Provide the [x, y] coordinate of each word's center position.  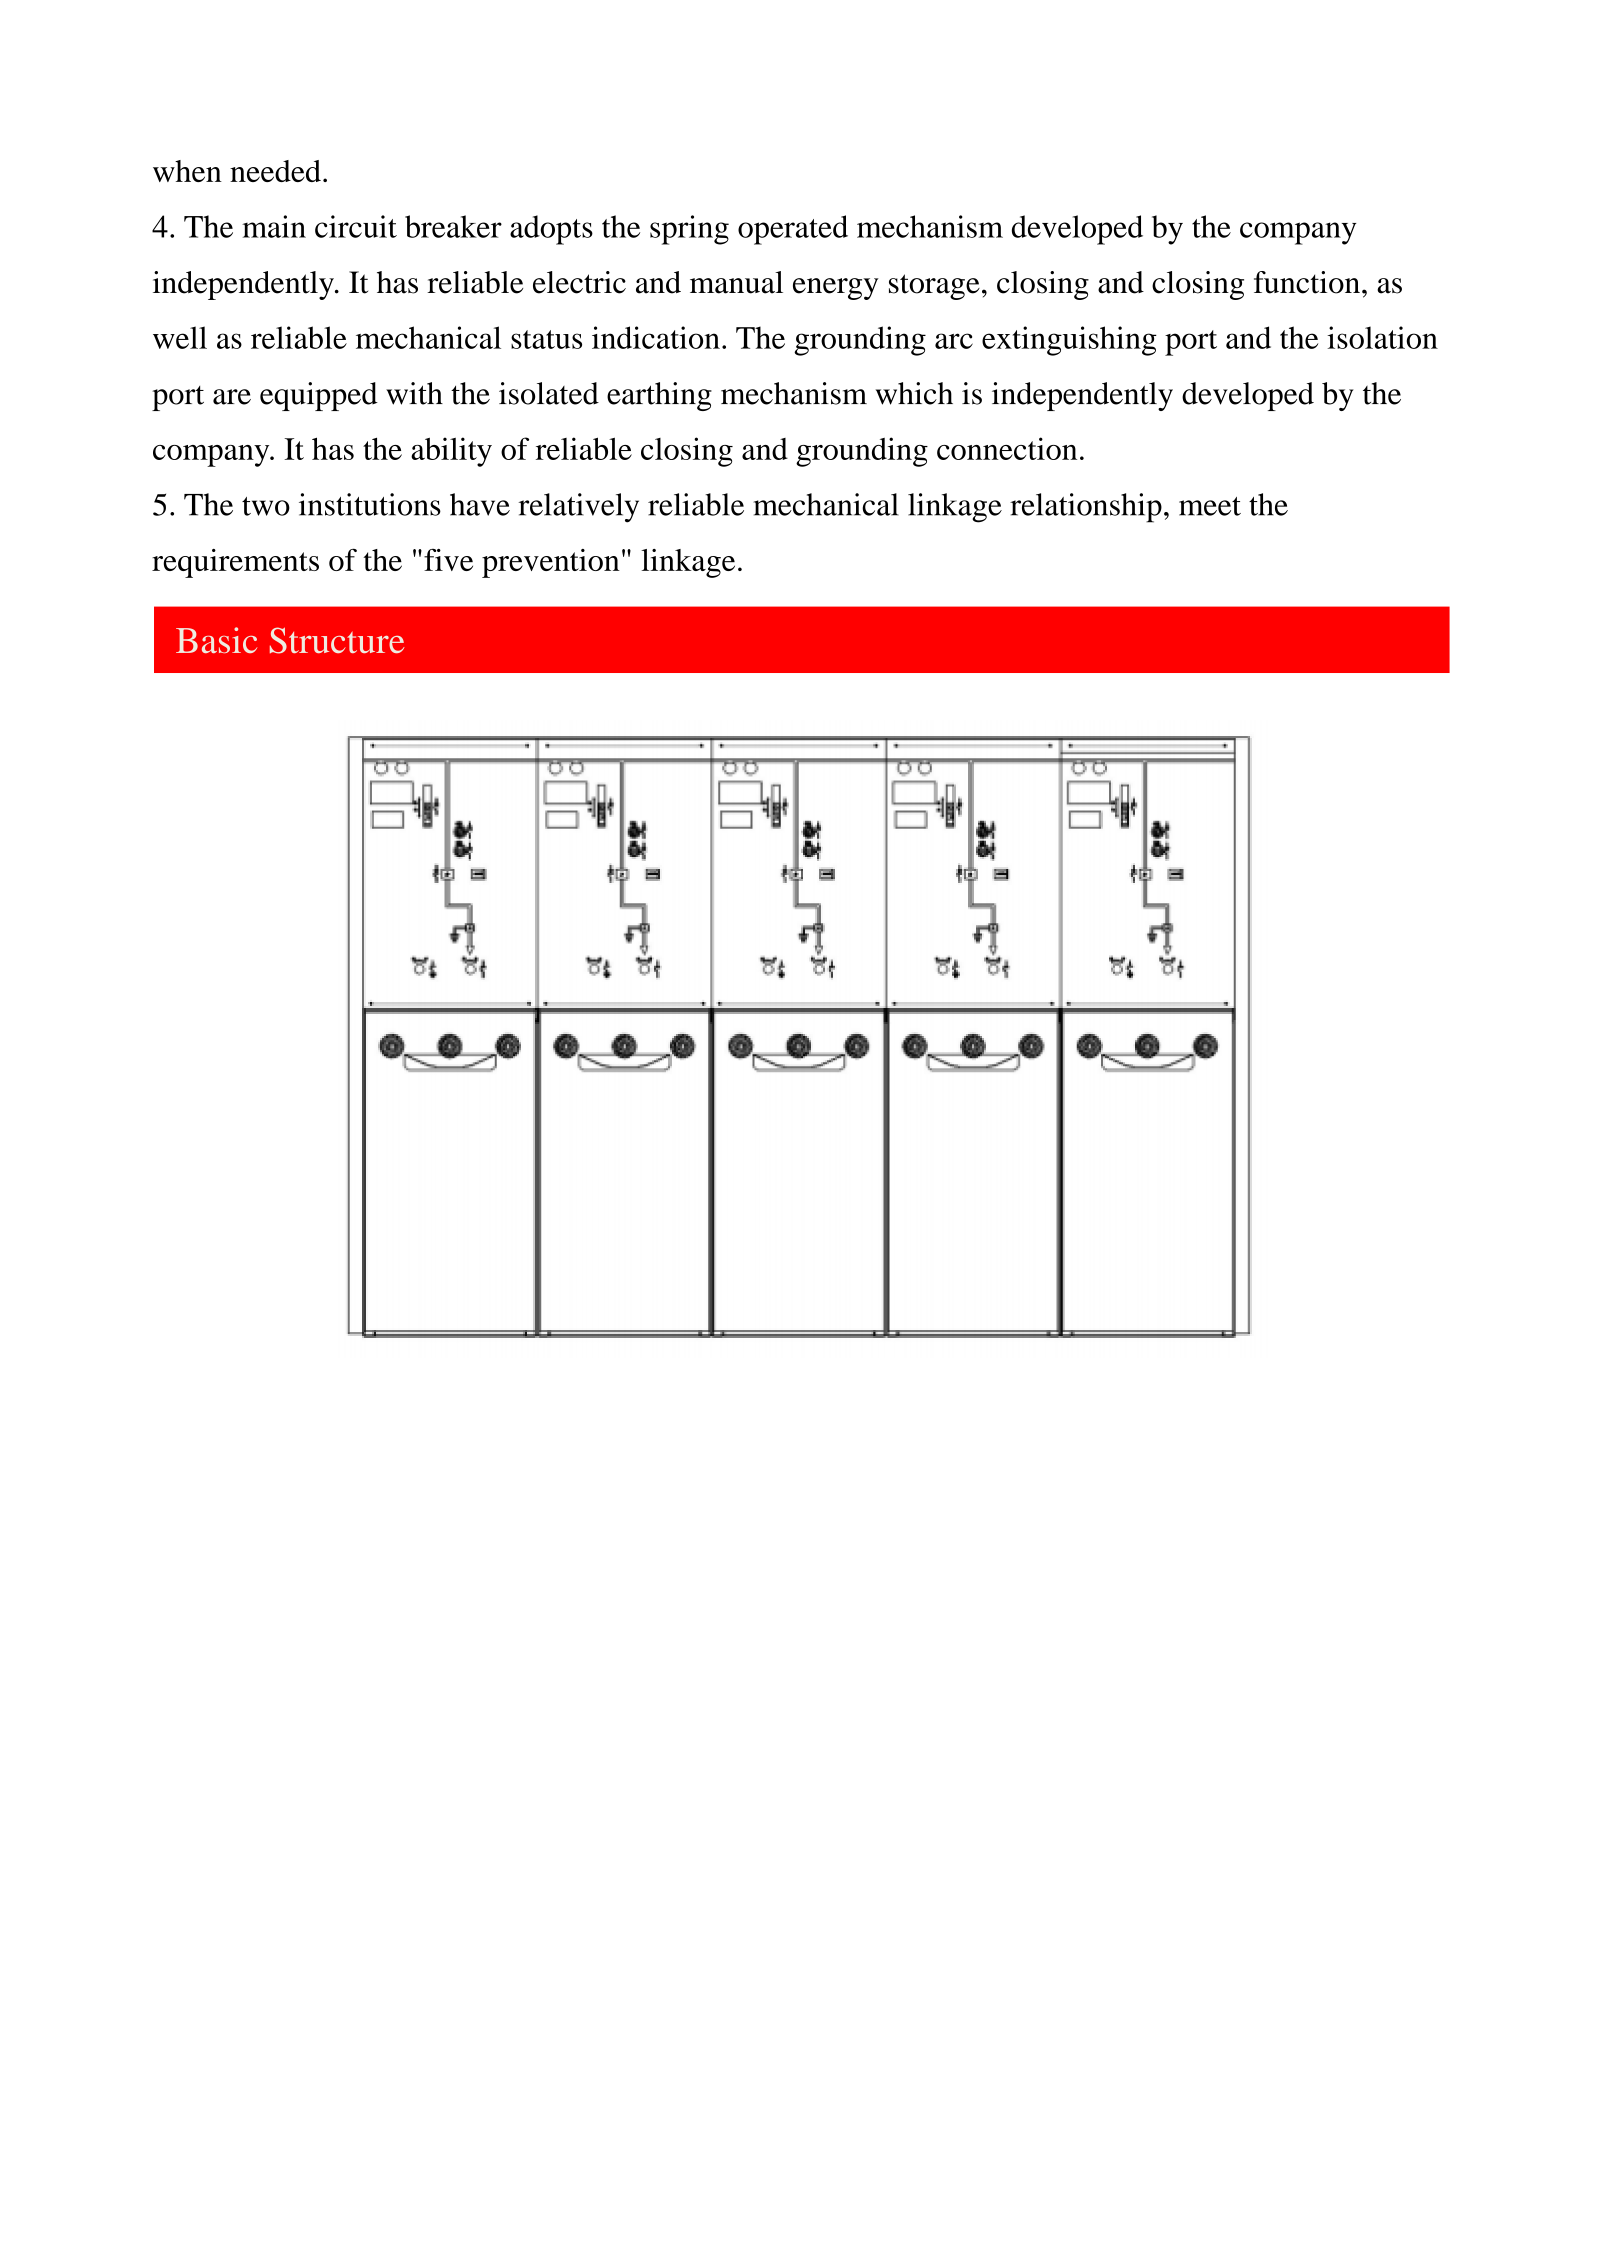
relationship [1086, 508]
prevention [551, 563]
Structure [337, 640]
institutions [370, 504]
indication [656, 337]
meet [1210, 506]
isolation [1382, 337]
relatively [579, 508]
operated [793, 230]
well [180, 337]
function [1307, 282]
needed [275, 171]
